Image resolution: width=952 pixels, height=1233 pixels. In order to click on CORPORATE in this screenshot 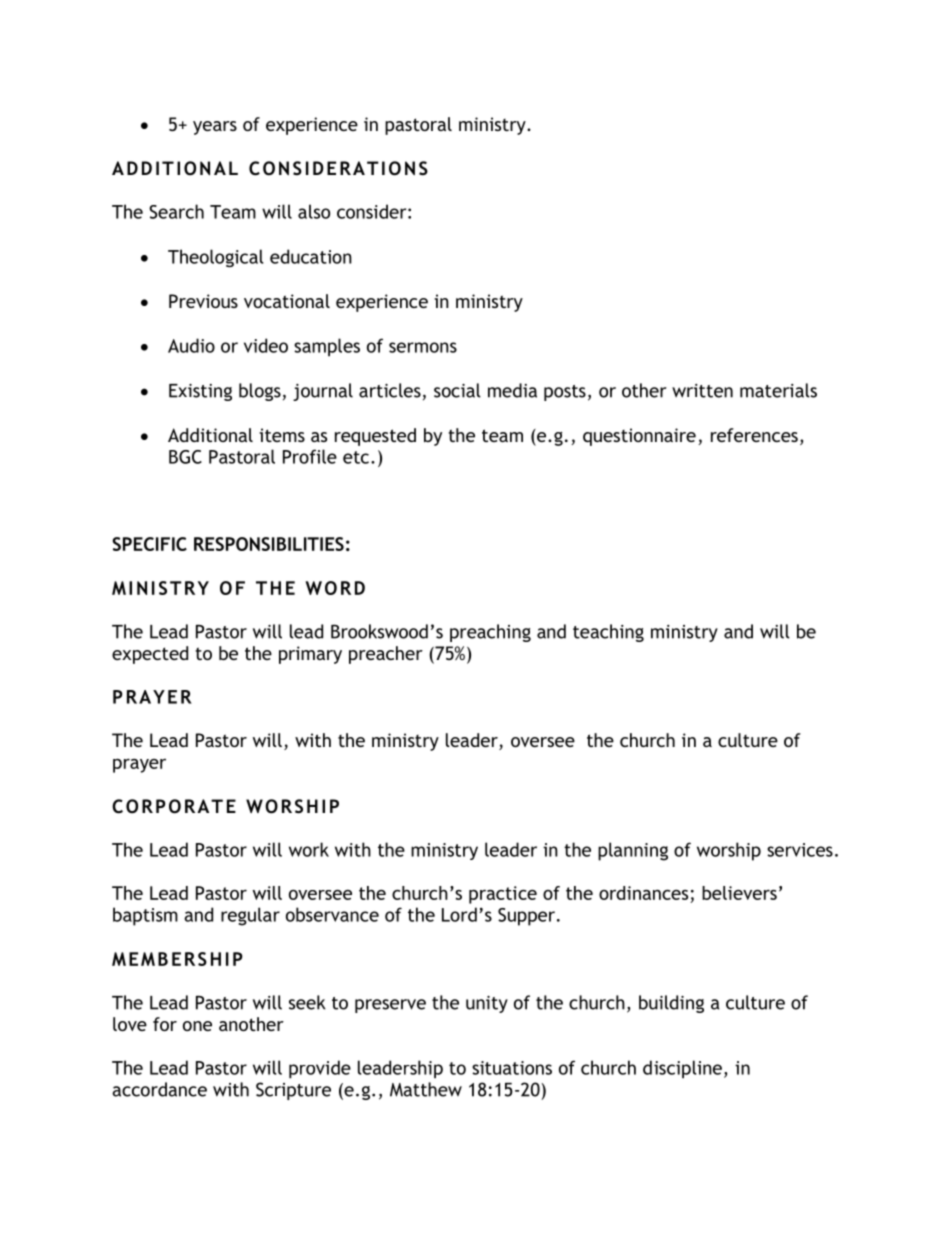, I will do `click(174, 806)`.
